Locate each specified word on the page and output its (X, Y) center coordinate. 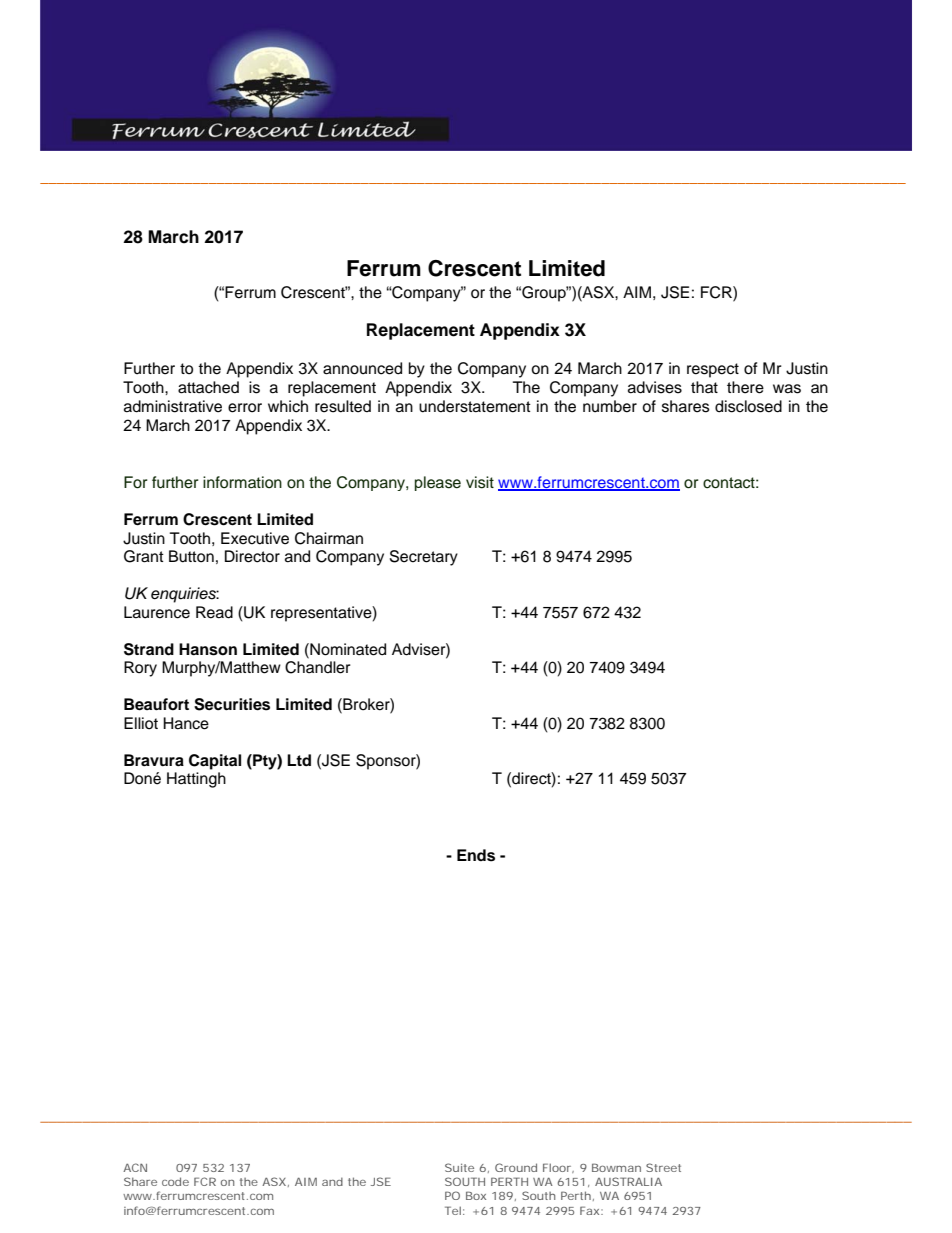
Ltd (299, 760)
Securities (232, 704)
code (175, 1181)
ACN (135, 1167)
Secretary (424, 558)
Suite (459, 1167)
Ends (476, 855)
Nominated (347, 649)
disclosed (748, 406)
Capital (215, 762)
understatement (475, 406)
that (704, 387)
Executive (255, 538)
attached (208, 387)
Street (663, 1167)
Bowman (616, 1167)
